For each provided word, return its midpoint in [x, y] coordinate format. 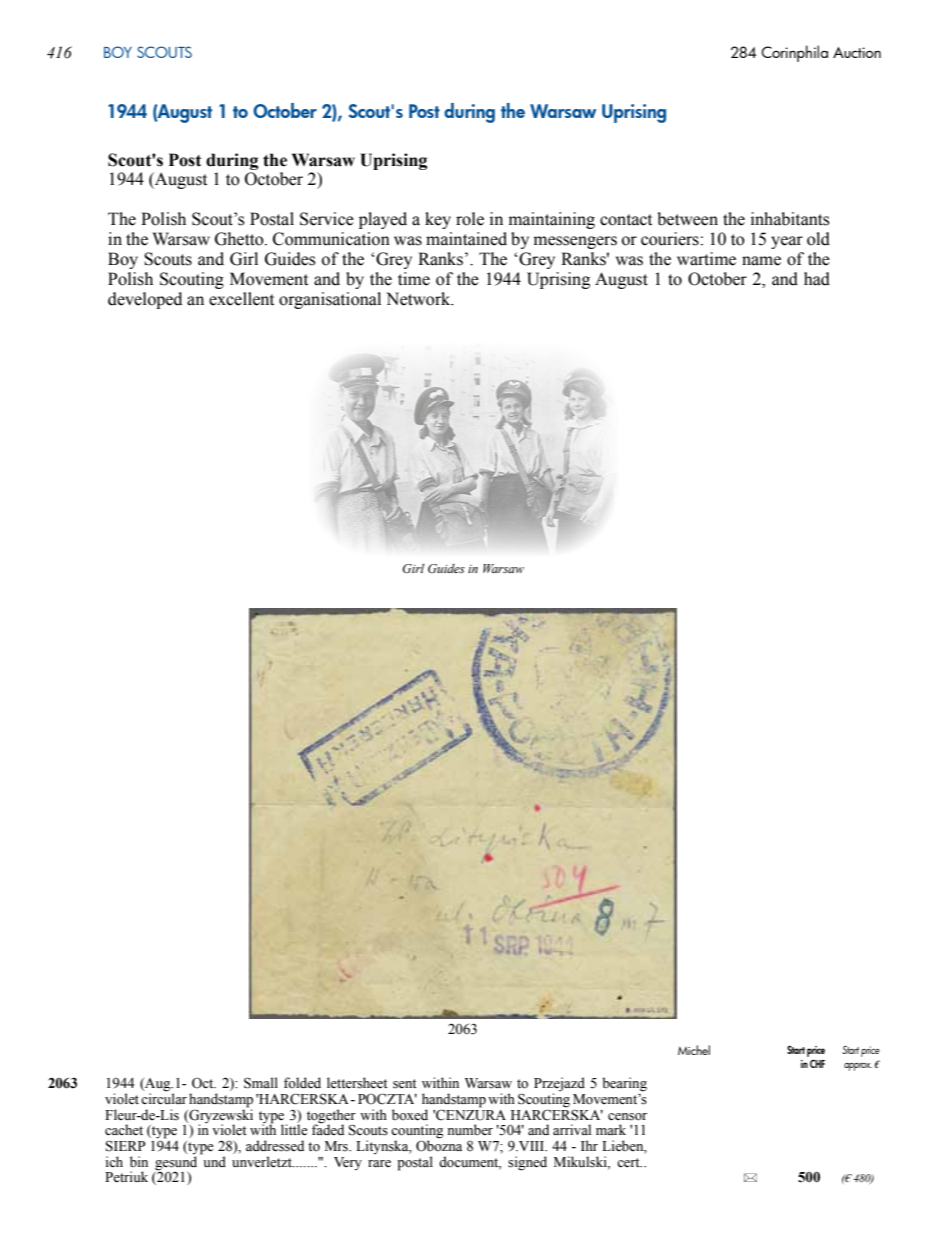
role [470, 219]
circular [164, 1097]
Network [419, 299]
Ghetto [240, 239]
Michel [694, 1050]
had [817, 279]
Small [261, 1083]
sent [405, 1084]
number [470, 1129]
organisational [330, 300]
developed [145, 300]
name [761, 261]
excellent [241, 299]
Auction [857, 52]
